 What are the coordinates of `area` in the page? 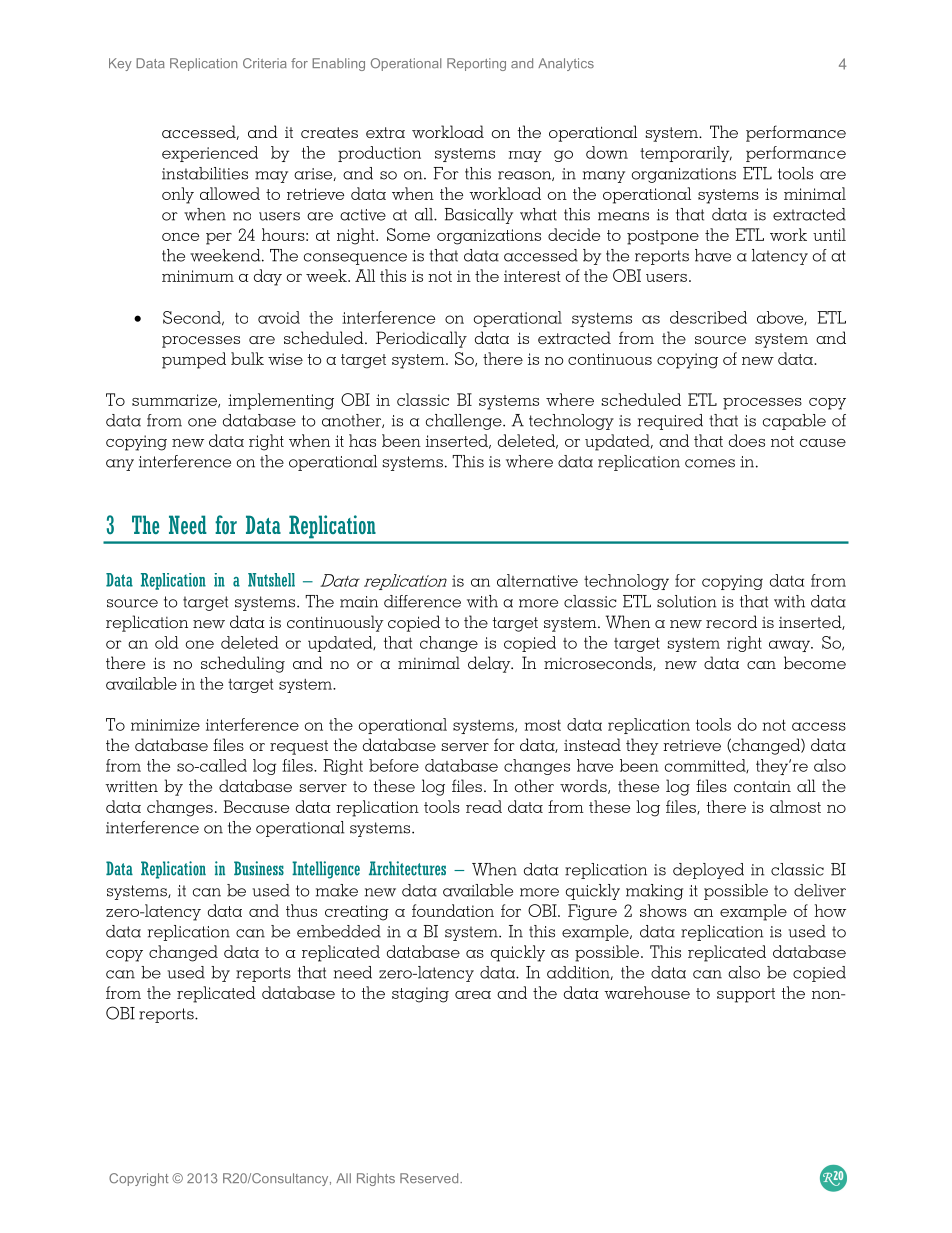 It's located at (473, 995).
